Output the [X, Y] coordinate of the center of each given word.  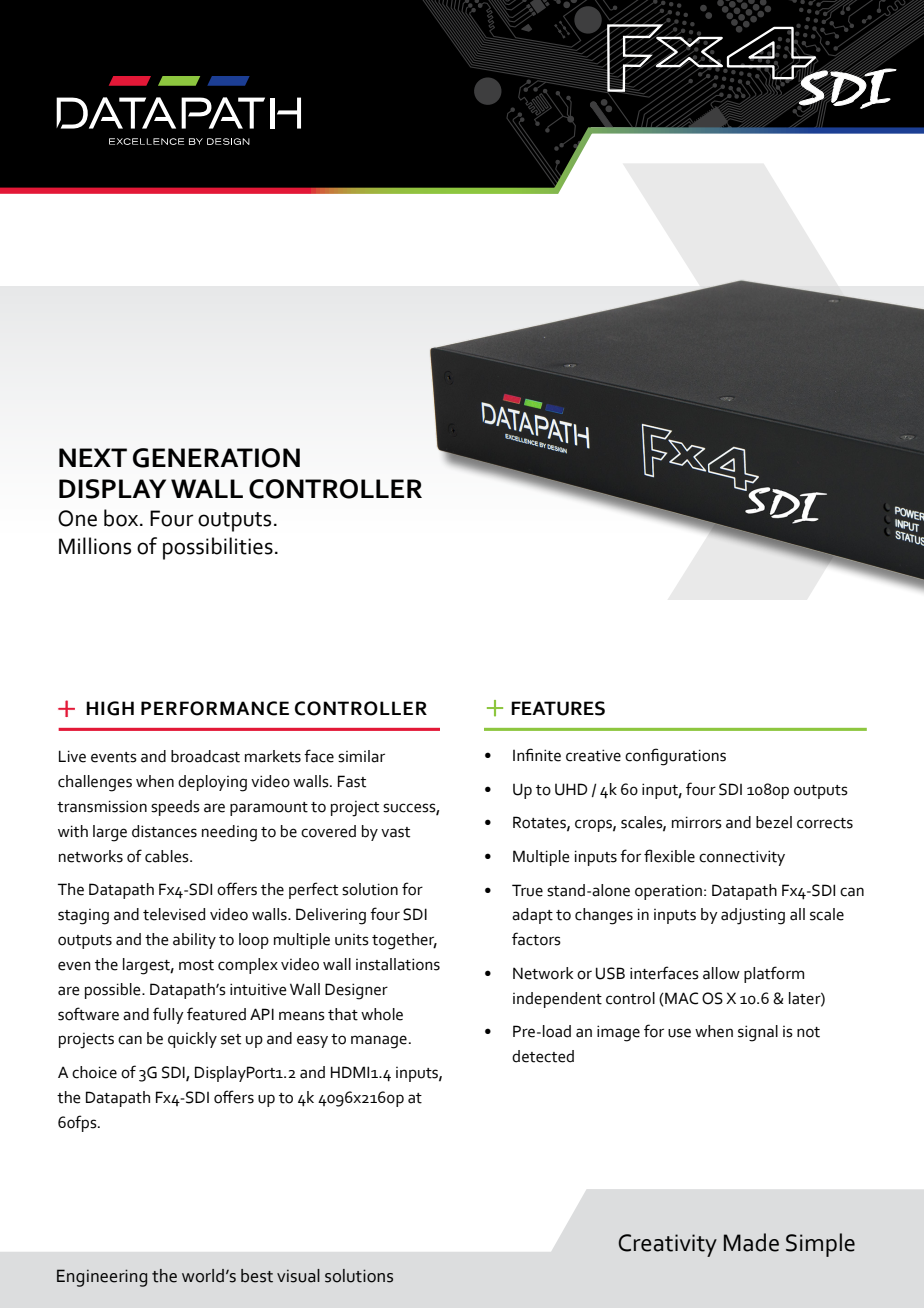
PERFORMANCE [215, 708]
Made [751, 1242]
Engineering [102, 1278]
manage [379, 1042]
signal [758, 1033]
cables [168, 856]
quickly [192, 1040]
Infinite [537, 755]
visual [298, 1276]
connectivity [742, 858]
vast [395, 832]
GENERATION [216, 458]
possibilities [218, 548]
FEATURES [558, 708]
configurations [675, 757]
